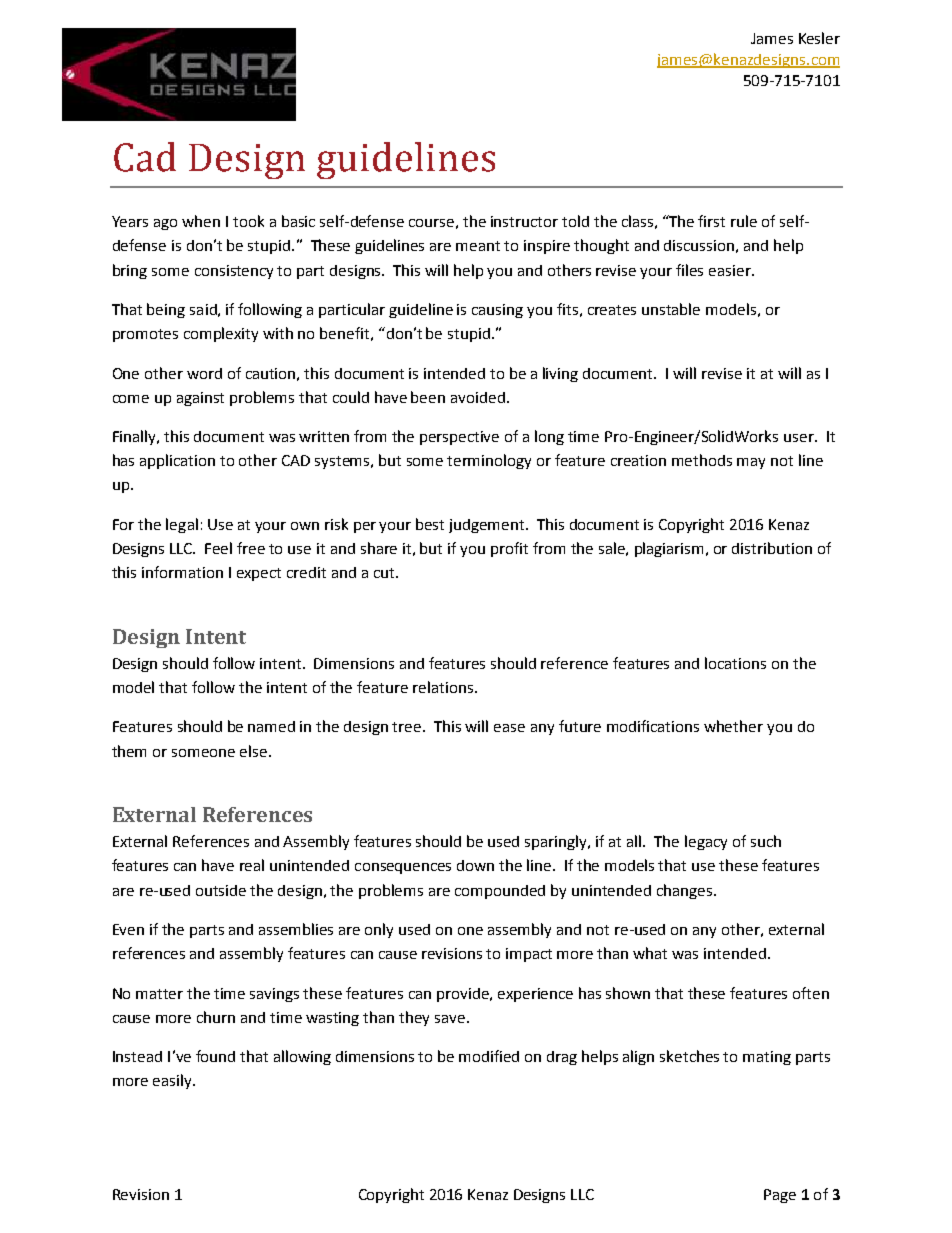 The image size is (952, 1233). I want to click on Feel, so click(218, 548).
